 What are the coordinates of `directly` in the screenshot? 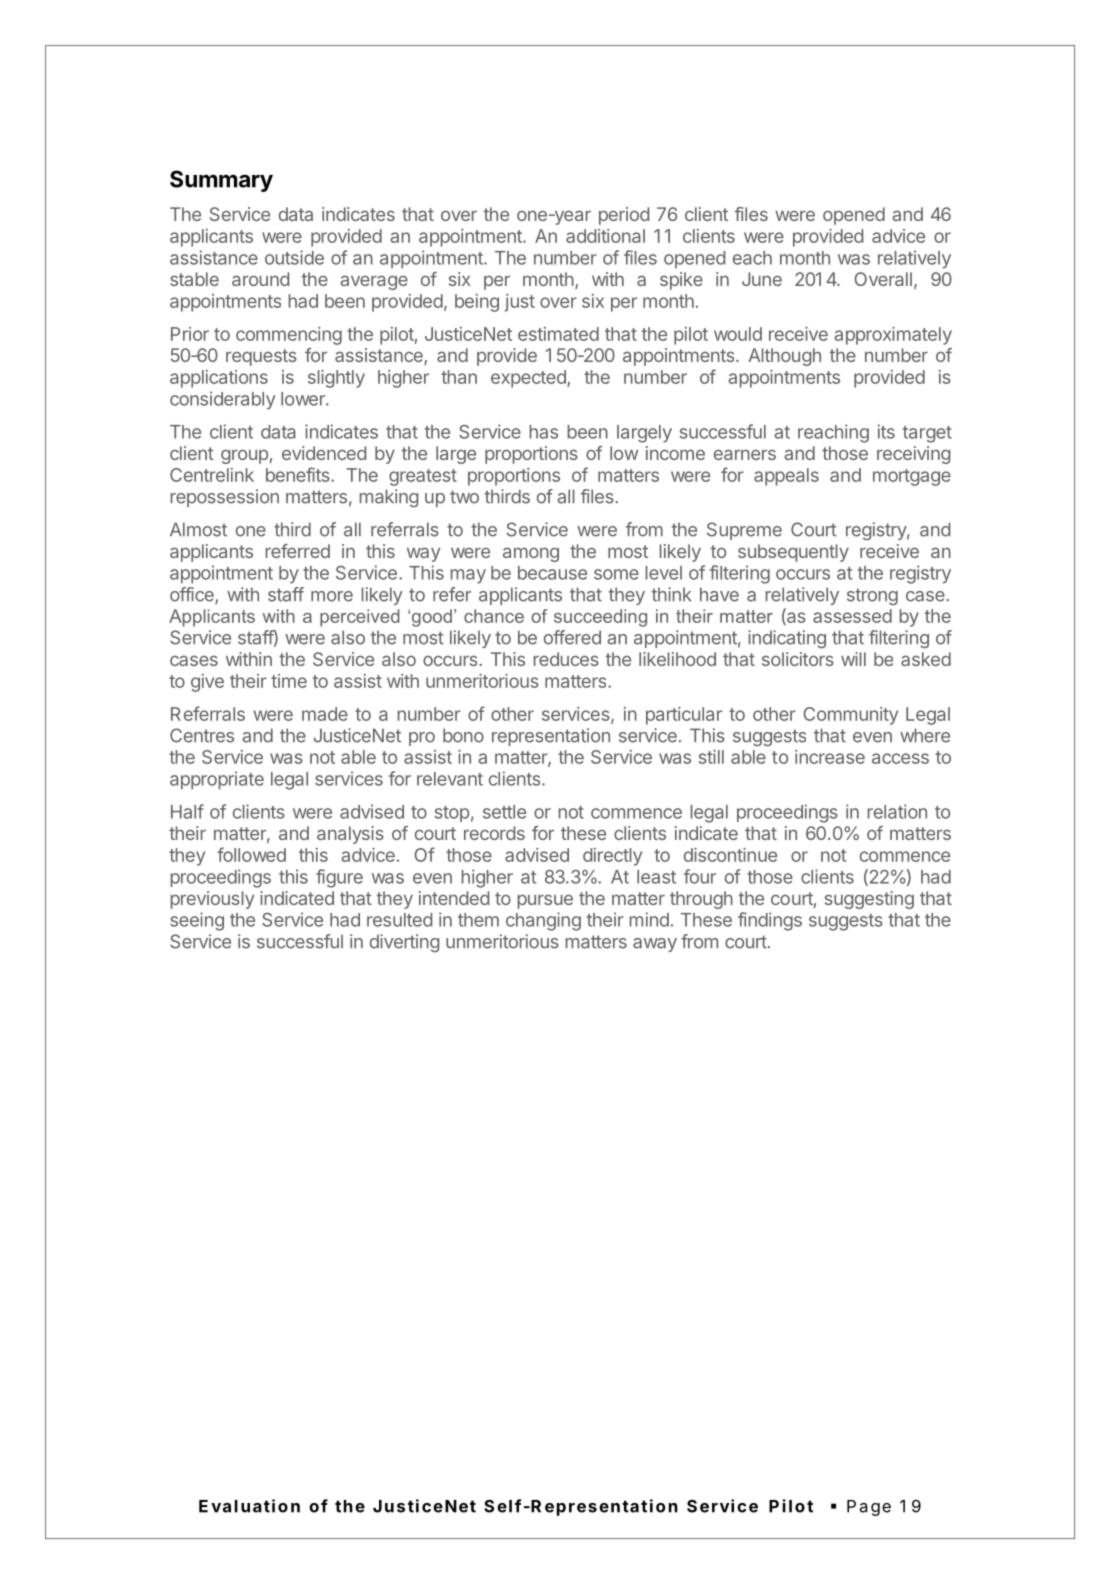 It's located at (612, 857).
